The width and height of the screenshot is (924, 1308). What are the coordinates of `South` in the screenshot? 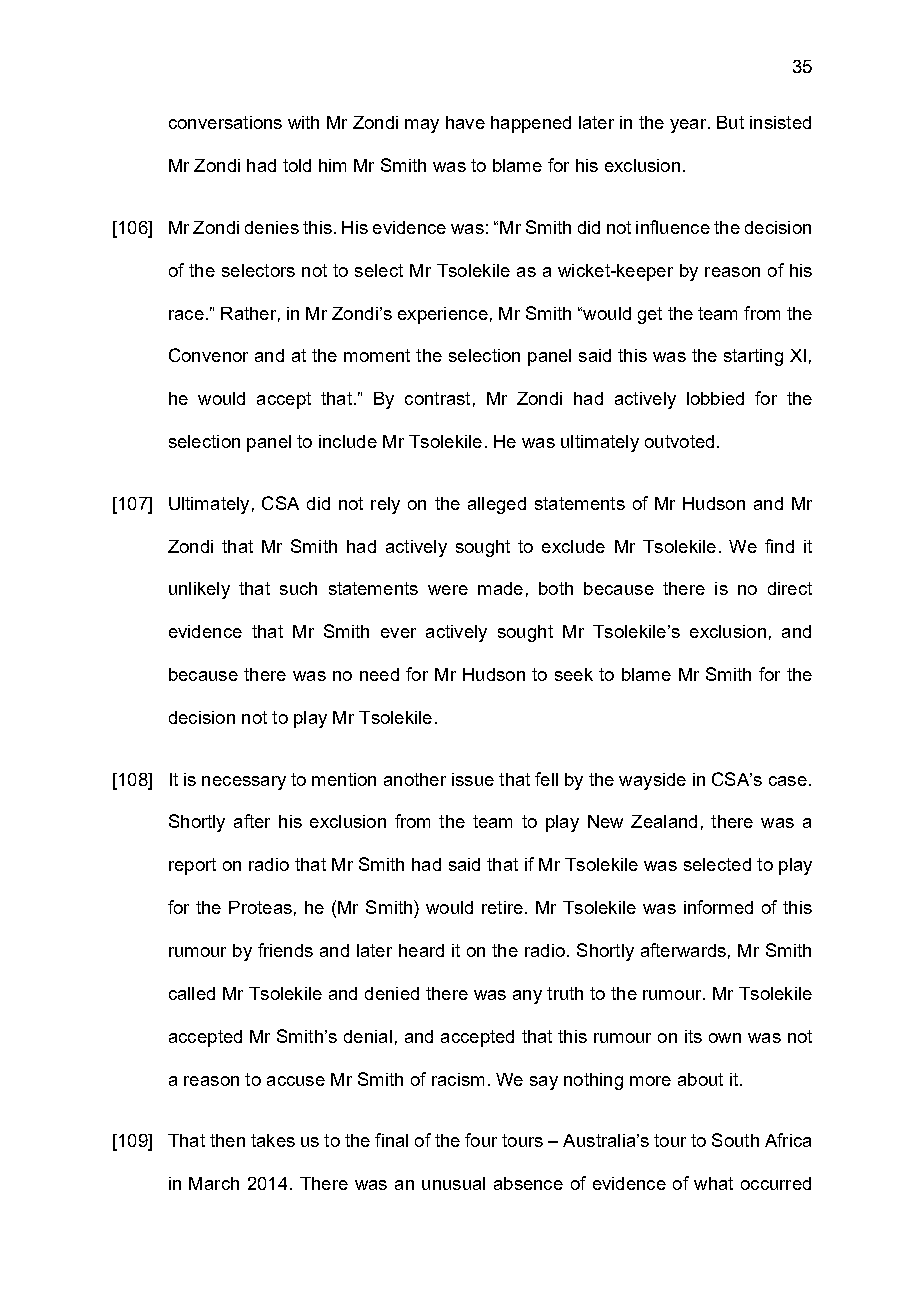 It's located at (735, 1140).
